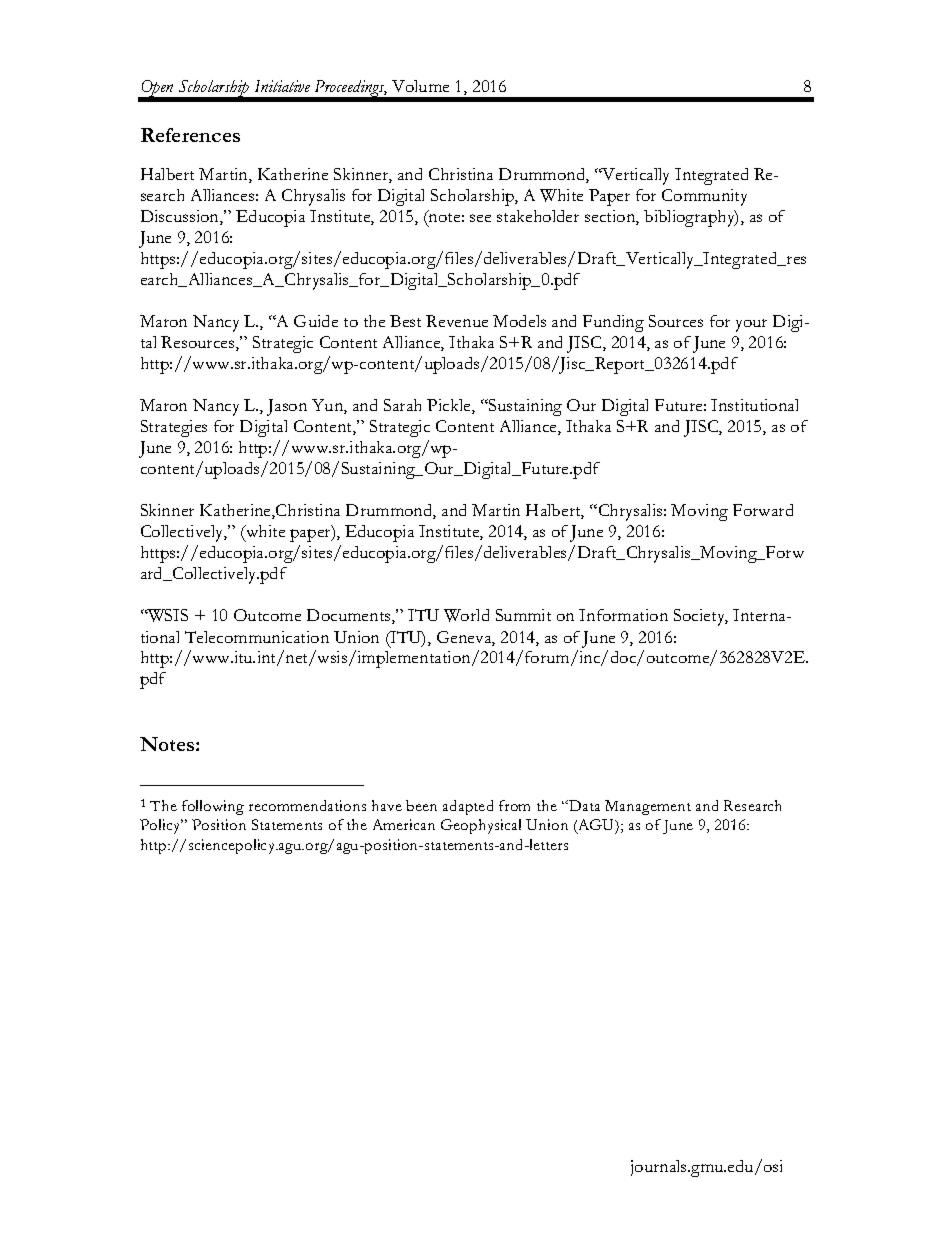  What do you see at coordinates (316, 321) in the image?
I see `Guide` at bounding box center [316, 321].
